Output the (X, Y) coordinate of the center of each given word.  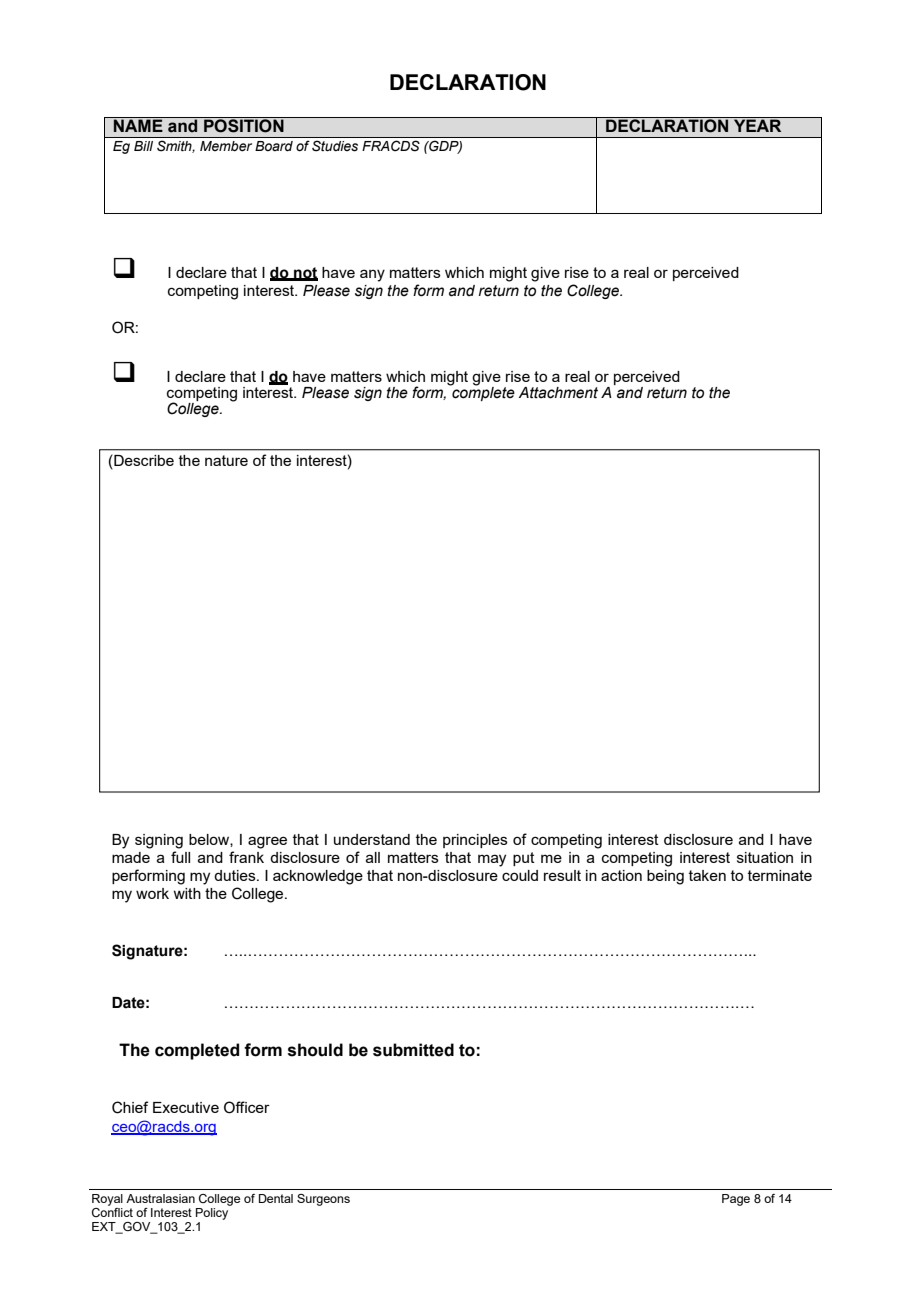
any (372, 275)
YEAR (757, 125)
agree (267, 842)
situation (765, 857)
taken (707, 875)
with (187, 893)
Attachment (558, 393)
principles (475, 841)
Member (226, 146)
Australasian (160, 1198)
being (665, 877)
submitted (413, 1050)
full (180, 857)
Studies (335, 146)
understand (372, 839)
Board (274, 146)
